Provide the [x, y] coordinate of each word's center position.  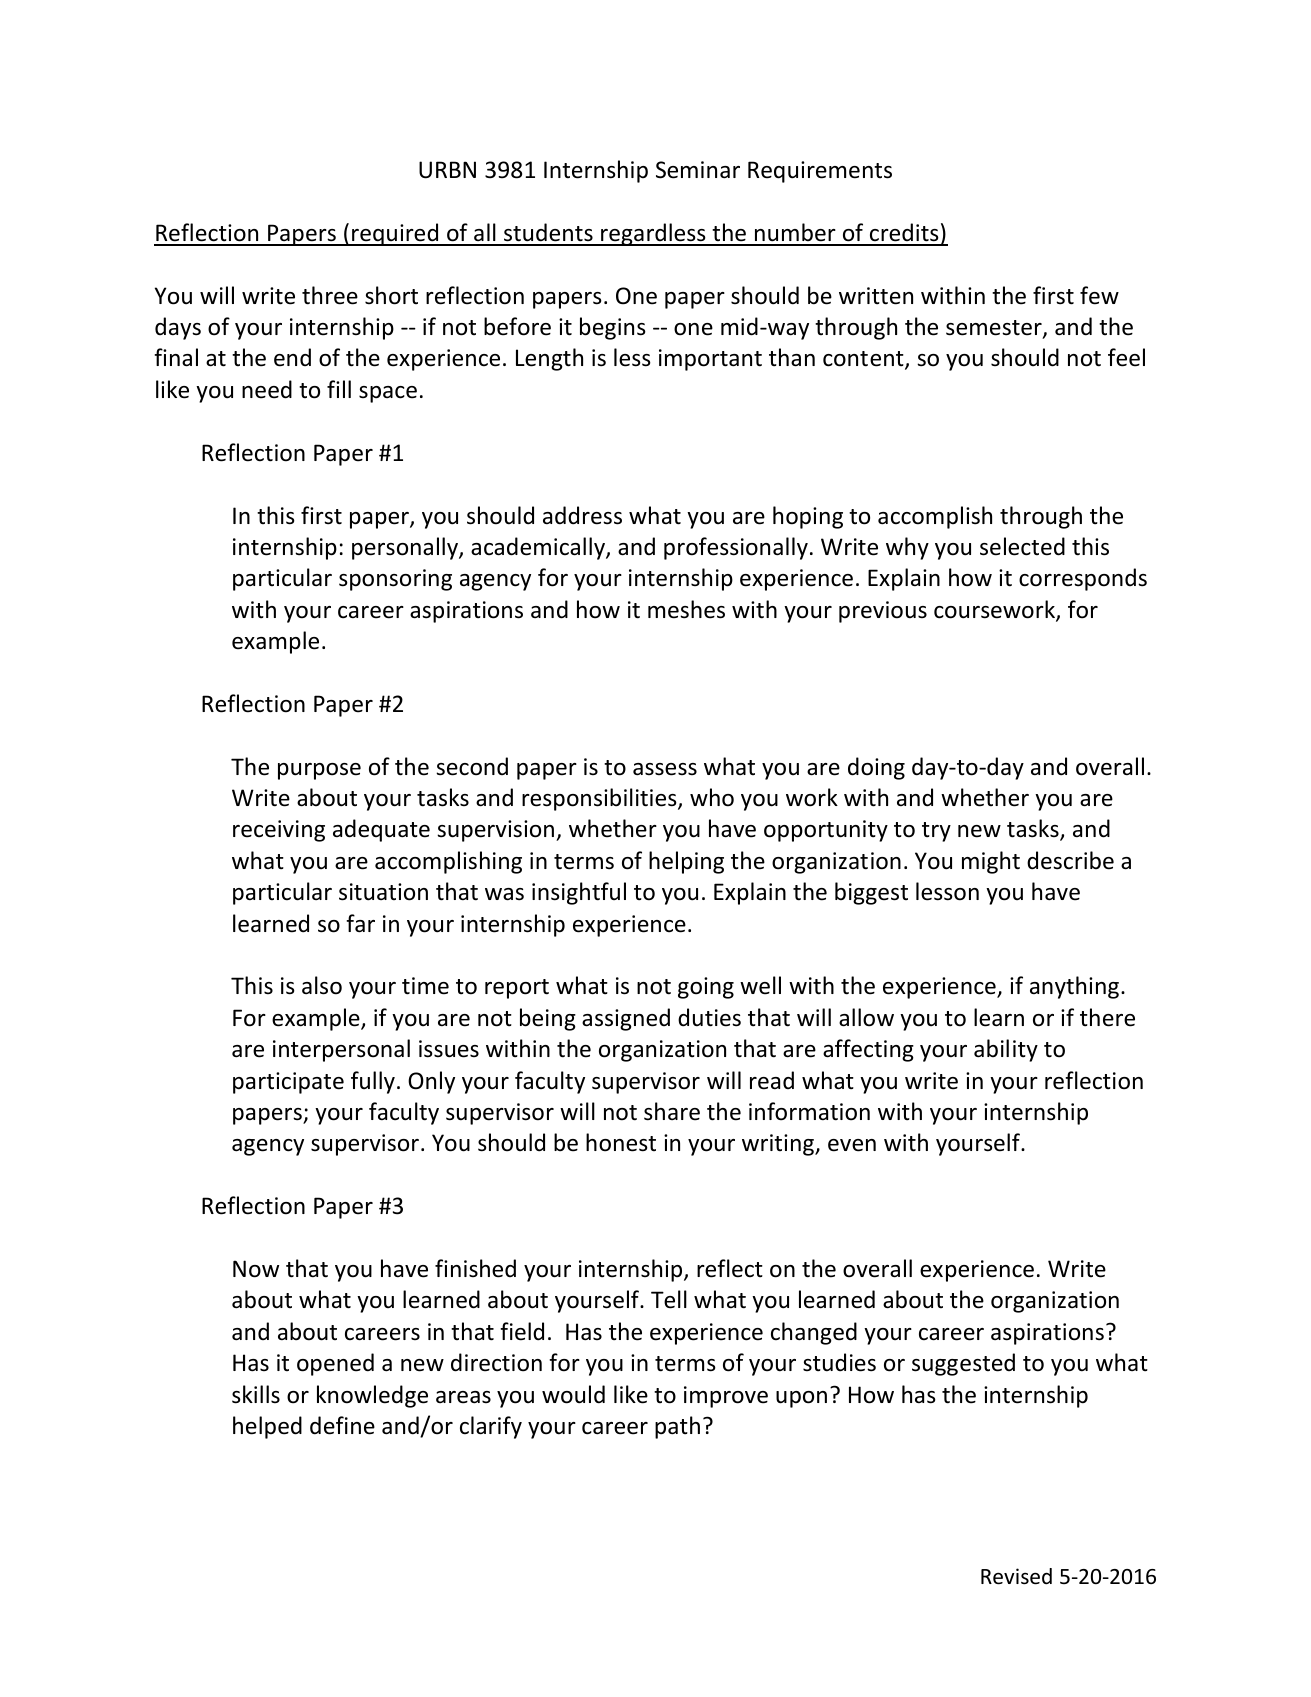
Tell [669, 1299]
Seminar [698, 170]
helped [267, 1427]
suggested [963, 1364]
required [395, 234]
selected [1022, 546]
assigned [626, 1019]
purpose [319, 771]
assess [665, 769]
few [1099, 295]
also [322, 985]
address [582, 515]
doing [876, 768]
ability [1006, 1050]
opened [335, 1364]
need [267, 389]
